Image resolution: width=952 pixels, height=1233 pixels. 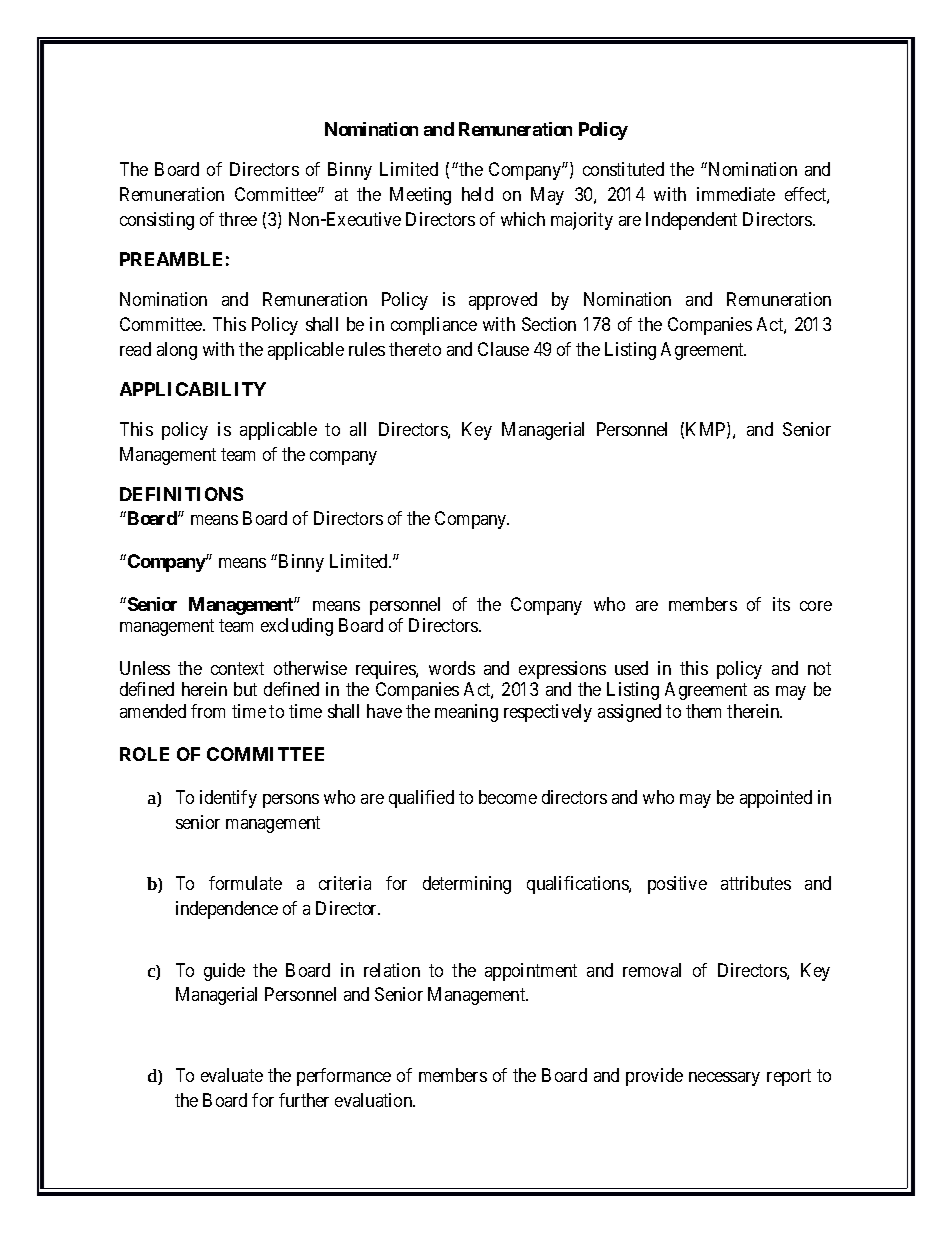 I want to click on held, so click(x=477, y=194).
